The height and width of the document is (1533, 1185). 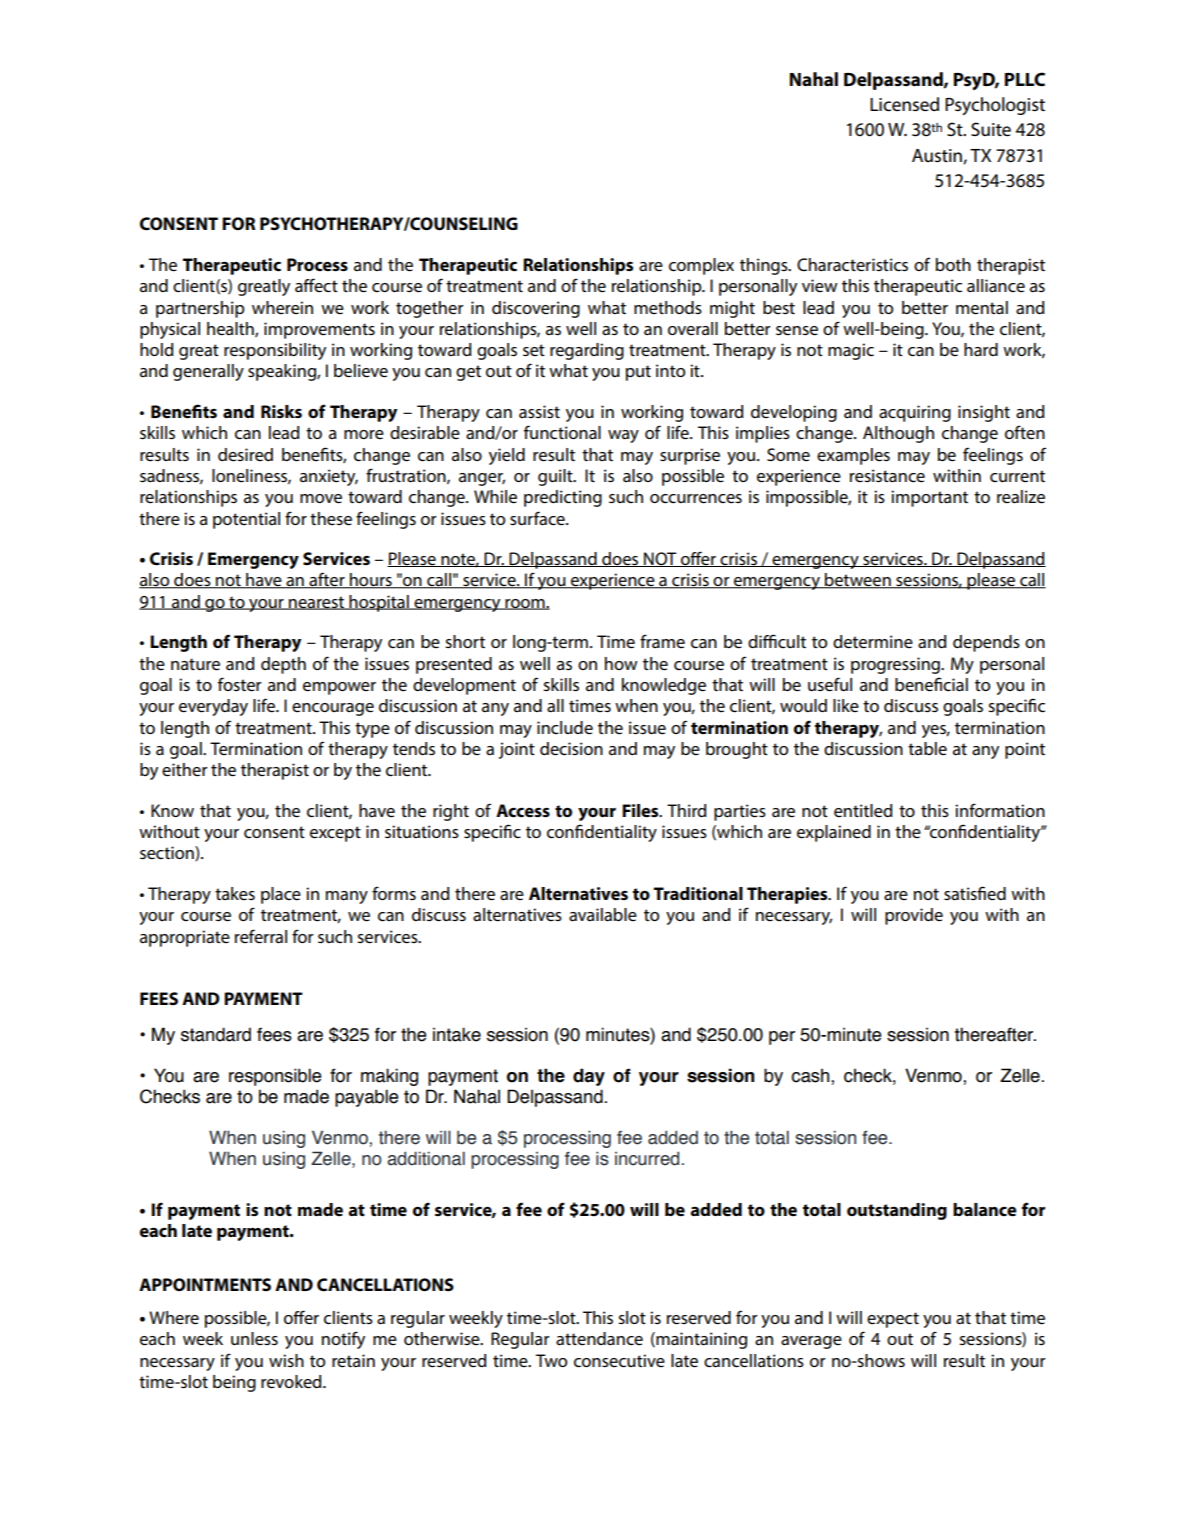 What do you see at coordinates (599, 1339) in the document?
I see `attendance` at bounding box center [599, 1339].
